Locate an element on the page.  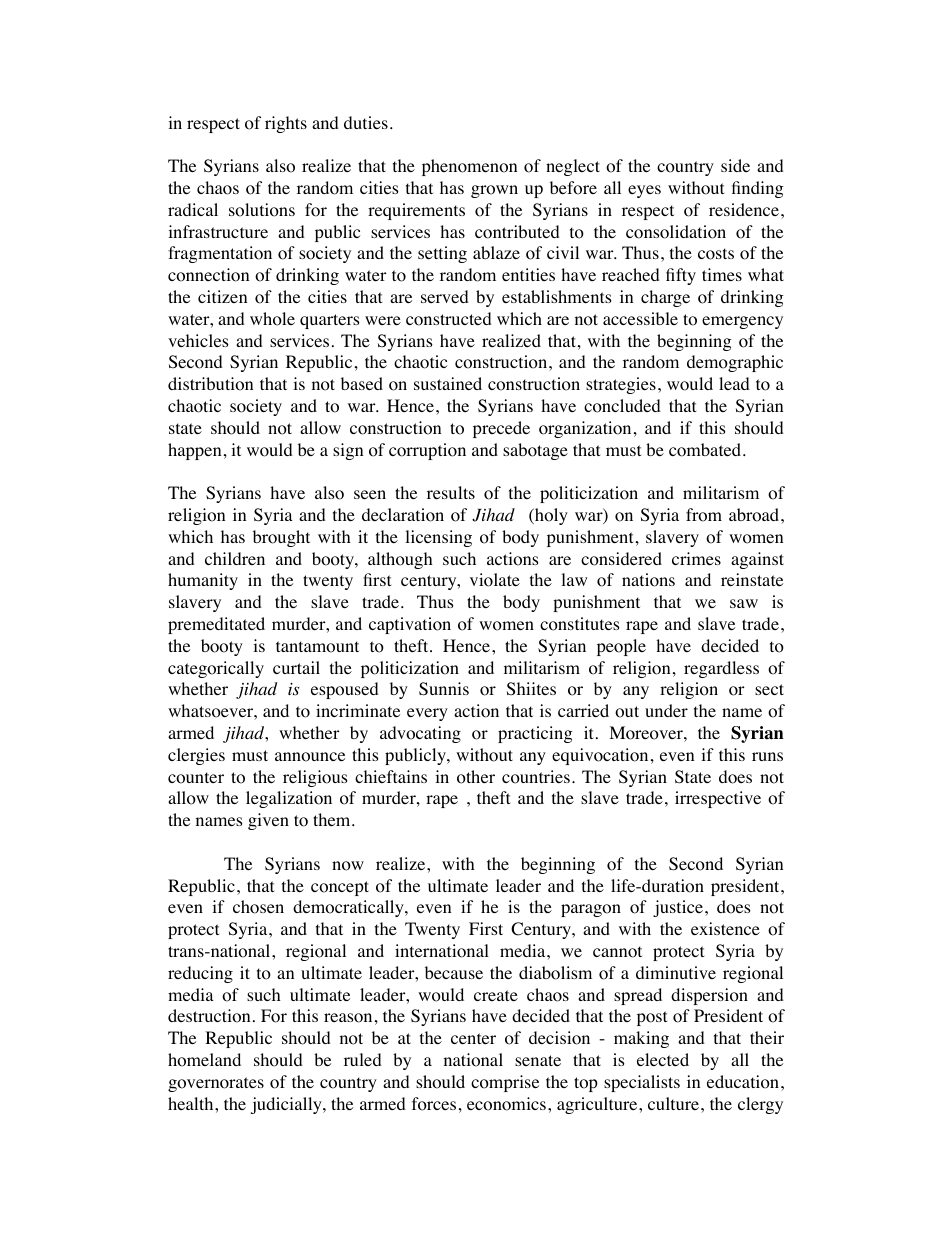
eyes is located at coordinates (644, 191).
